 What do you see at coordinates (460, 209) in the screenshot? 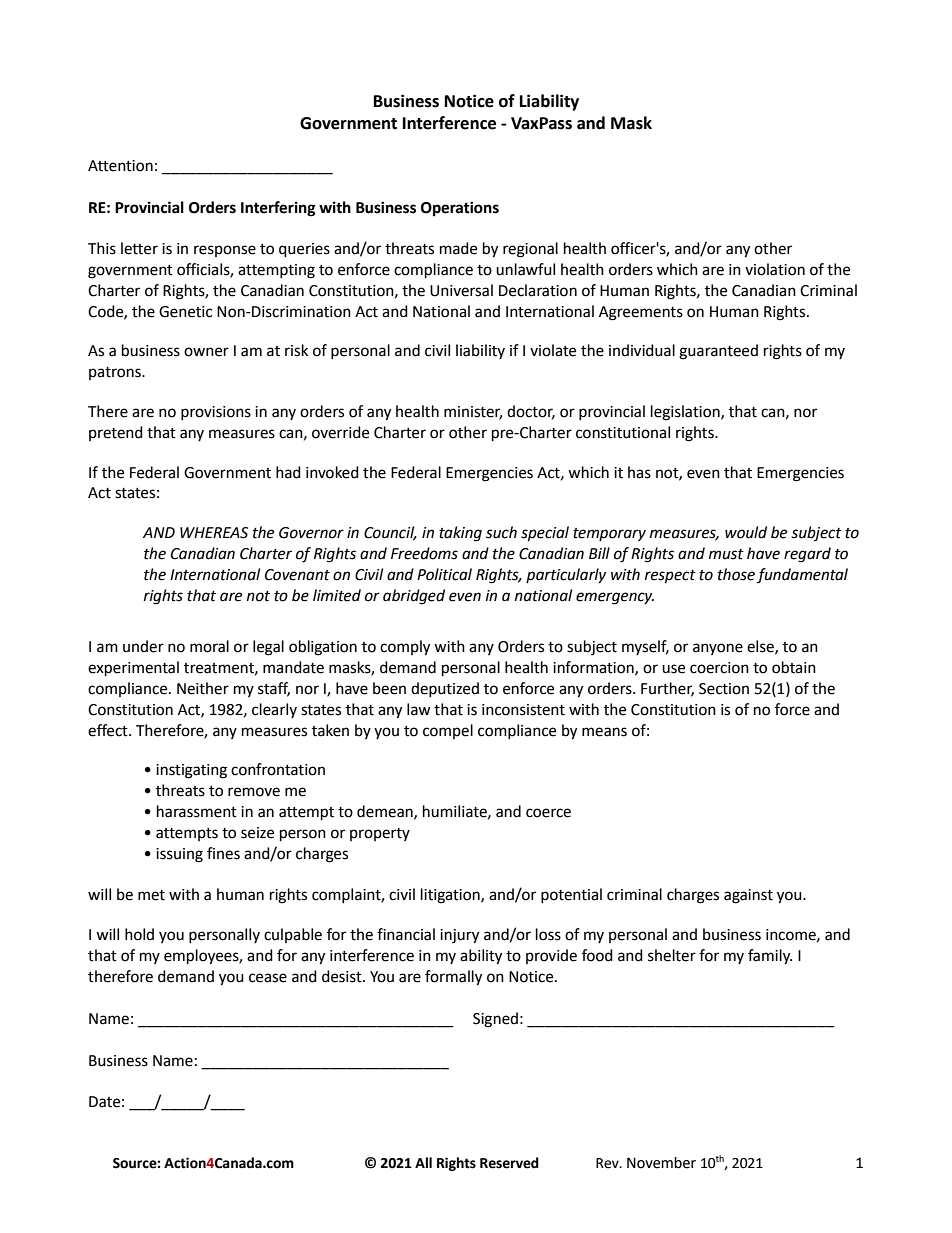
I see `Operations` at bounding box center [460, 209].
